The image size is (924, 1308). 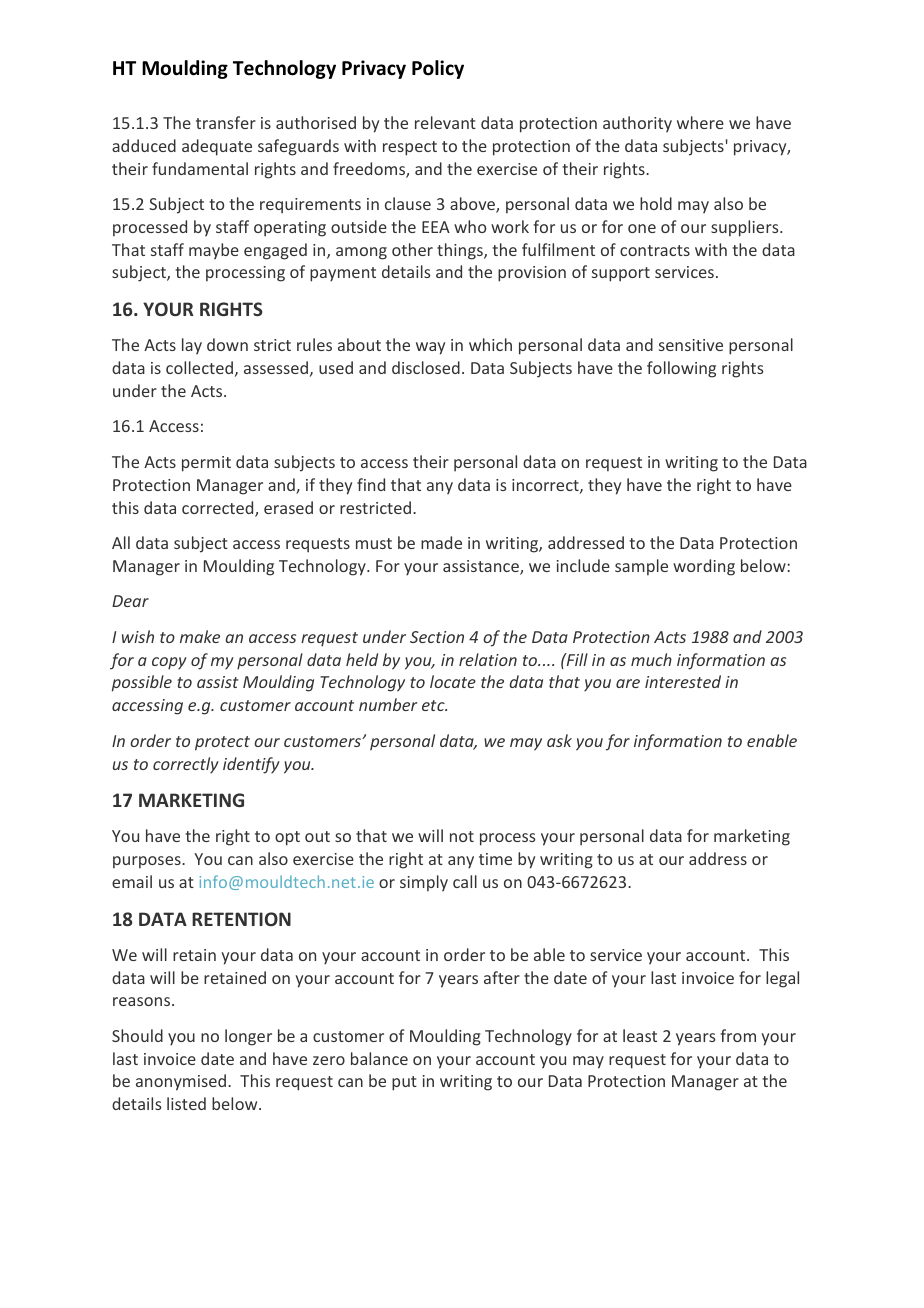 What do you see at coordinates (700, 122) in the screenshot?
I see `where` at bounding box center [700, 122].
